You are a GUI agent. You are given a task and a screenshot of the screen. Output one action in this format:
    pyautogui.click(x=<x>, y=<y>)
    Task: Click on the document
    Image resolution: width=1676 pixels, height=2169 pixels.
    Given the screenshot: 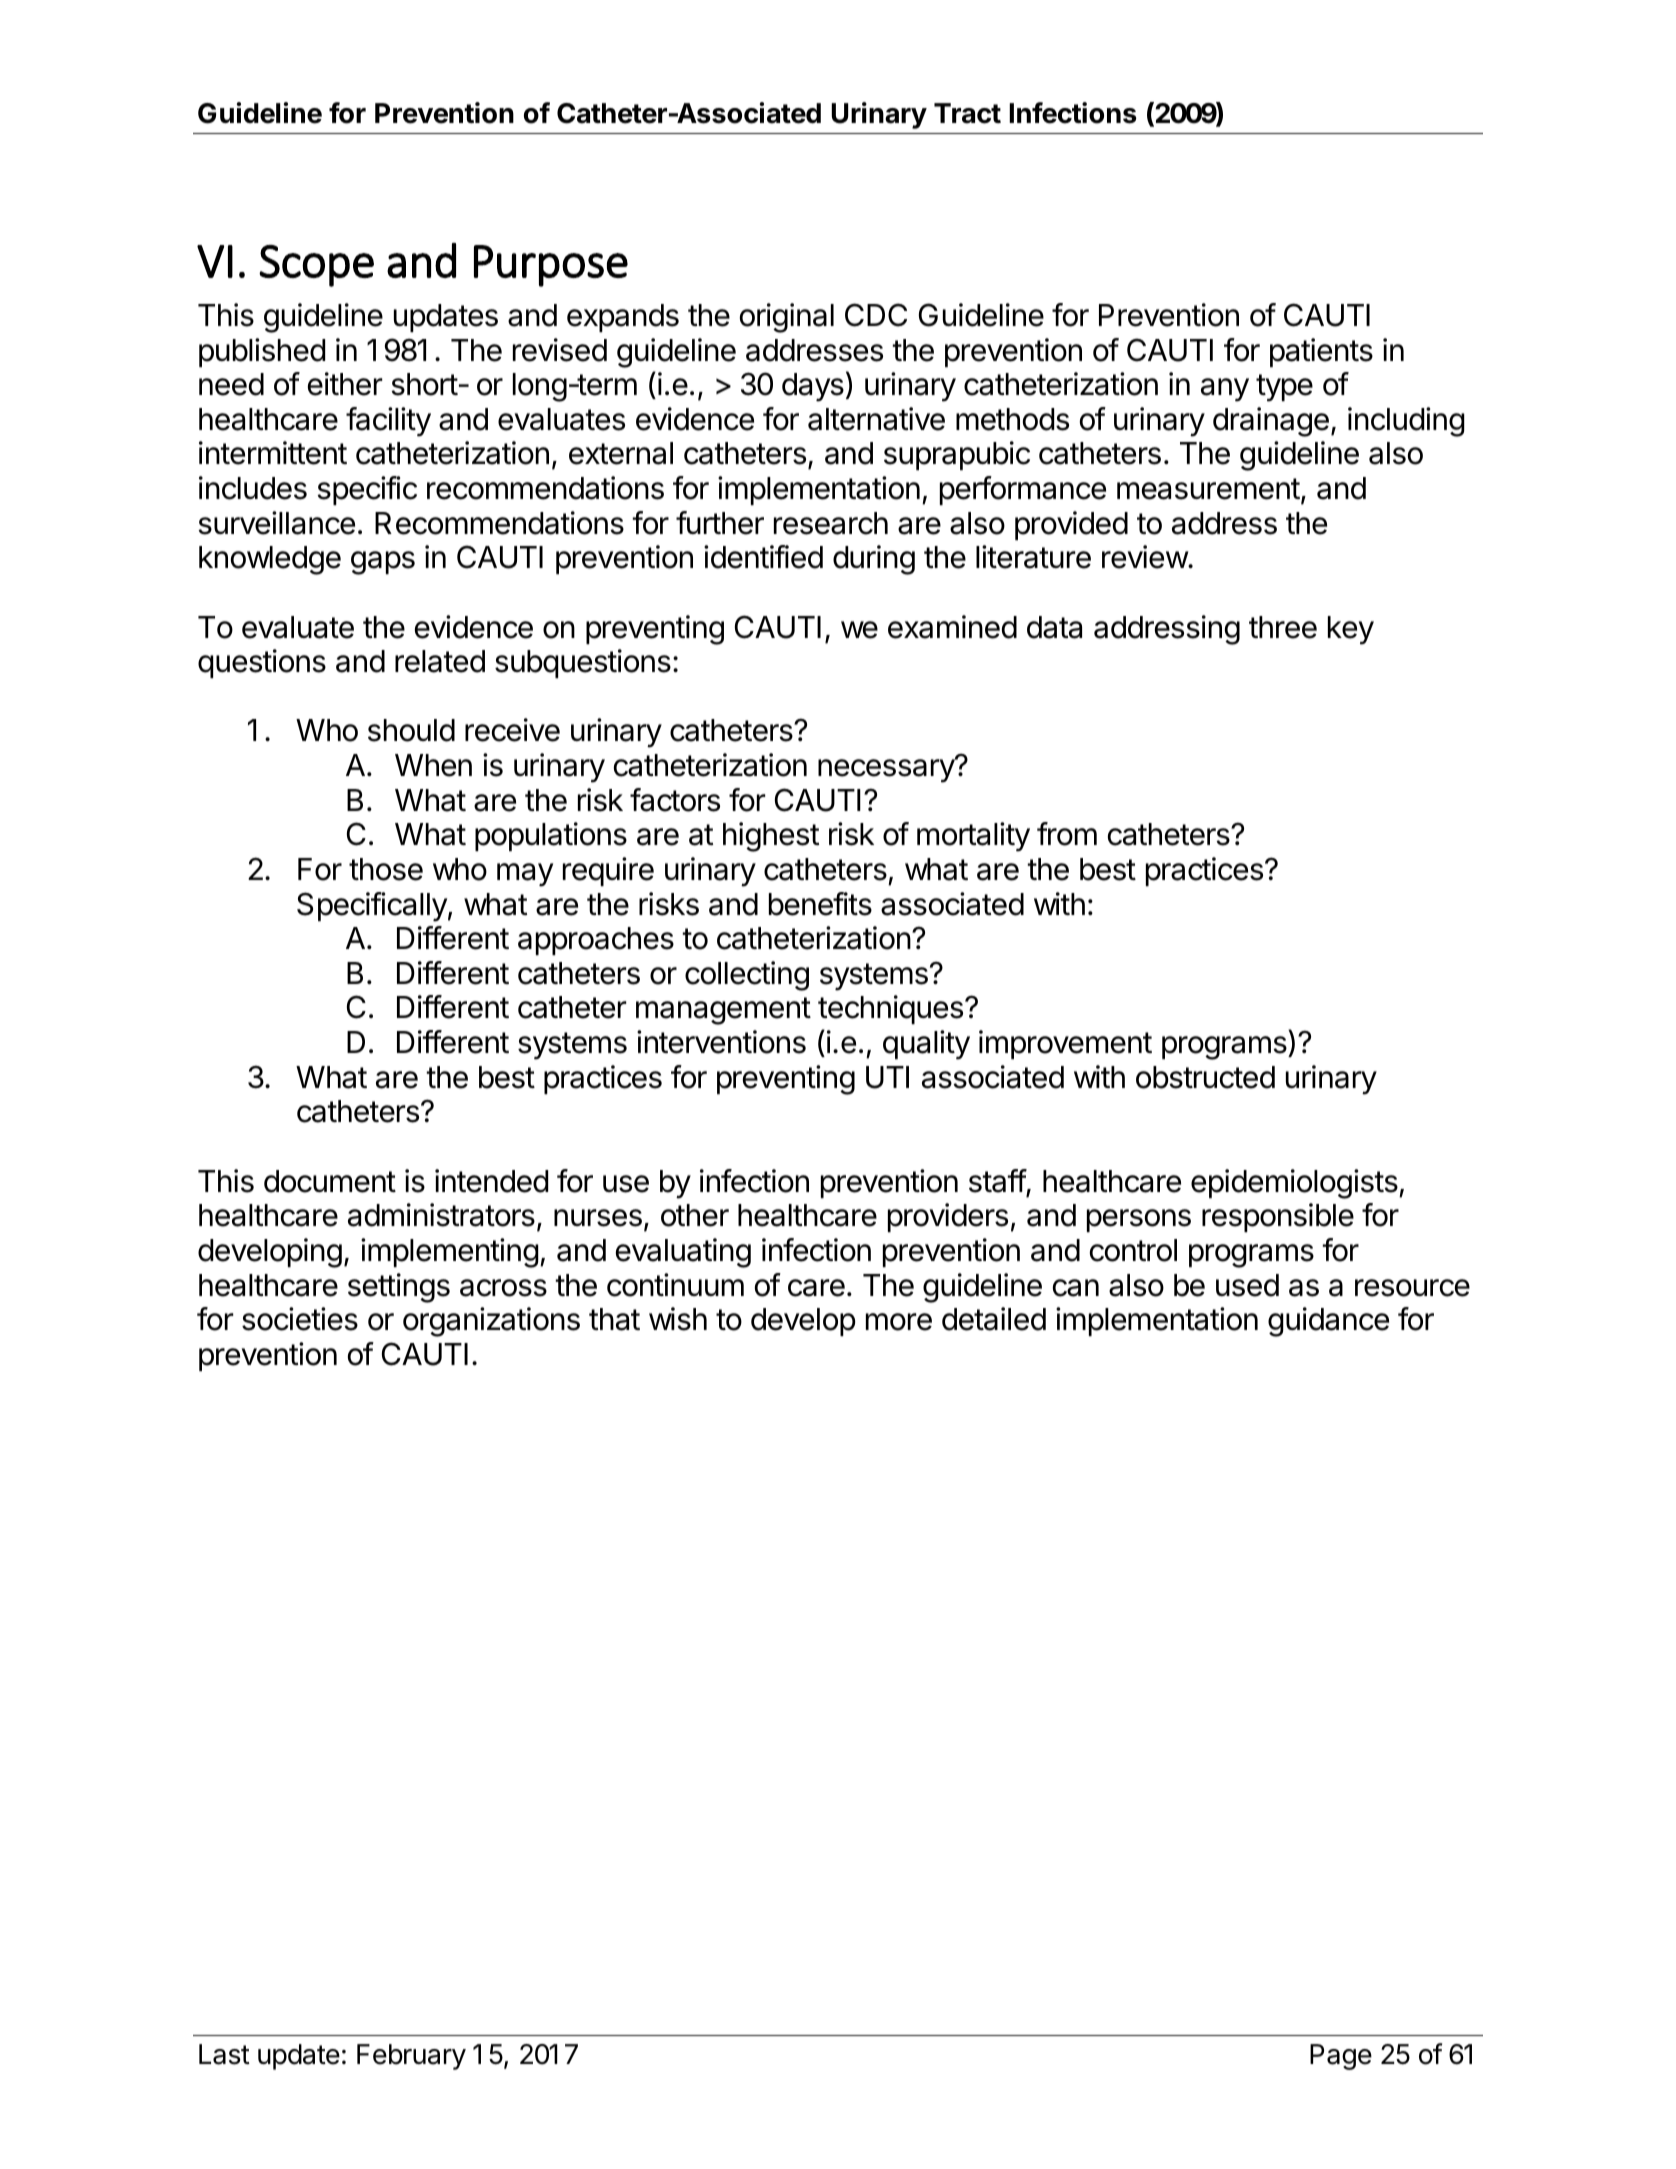 What is the action you would take?
    pyautogui.click(x=330, y=1181)
